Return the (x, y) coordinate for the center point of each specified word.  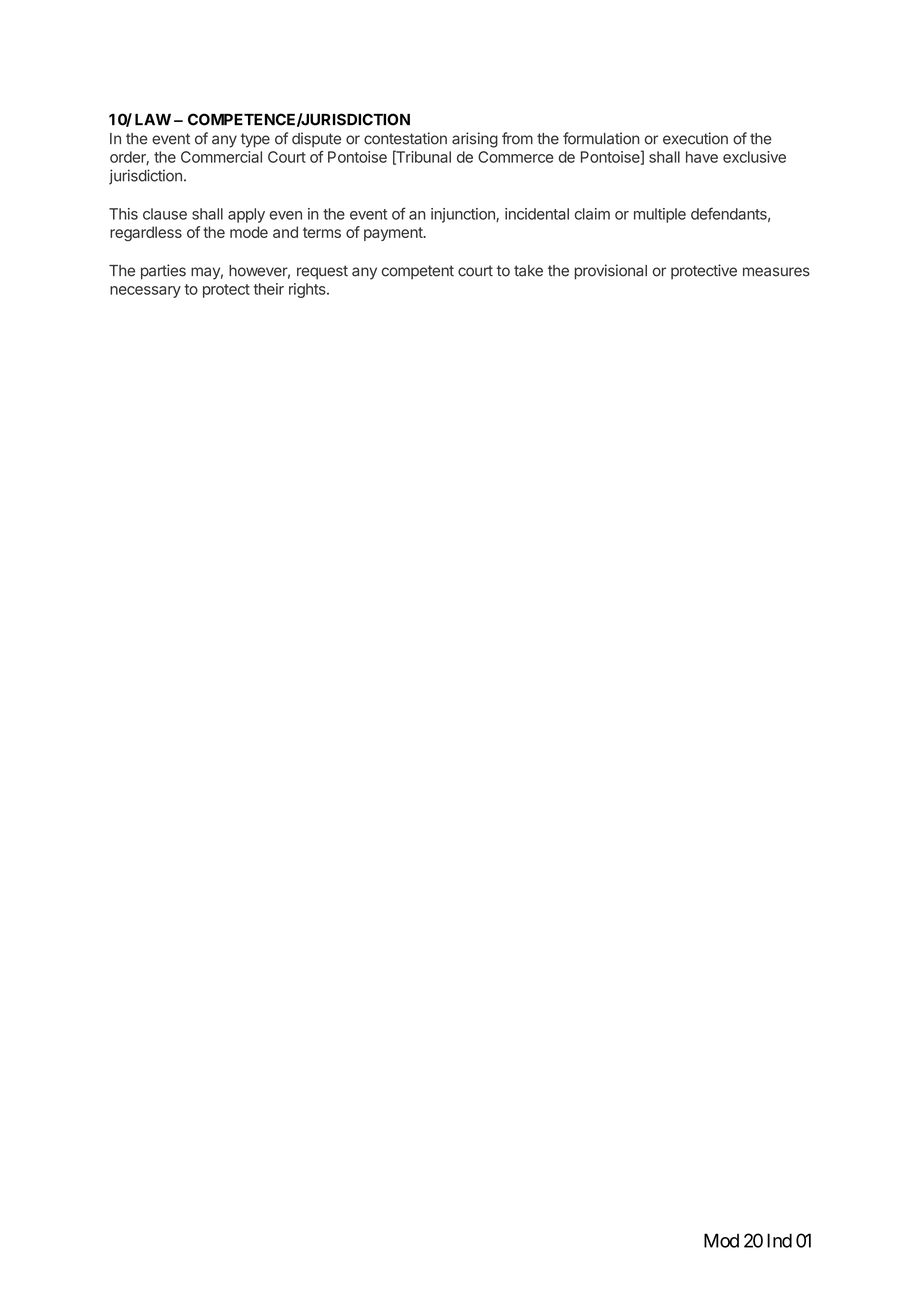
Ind (779, 1240)
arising (475, 140)
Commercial (221, 157)
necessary (145, 292)
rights (308, 290)
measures (776, 272)
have (702, 157)
